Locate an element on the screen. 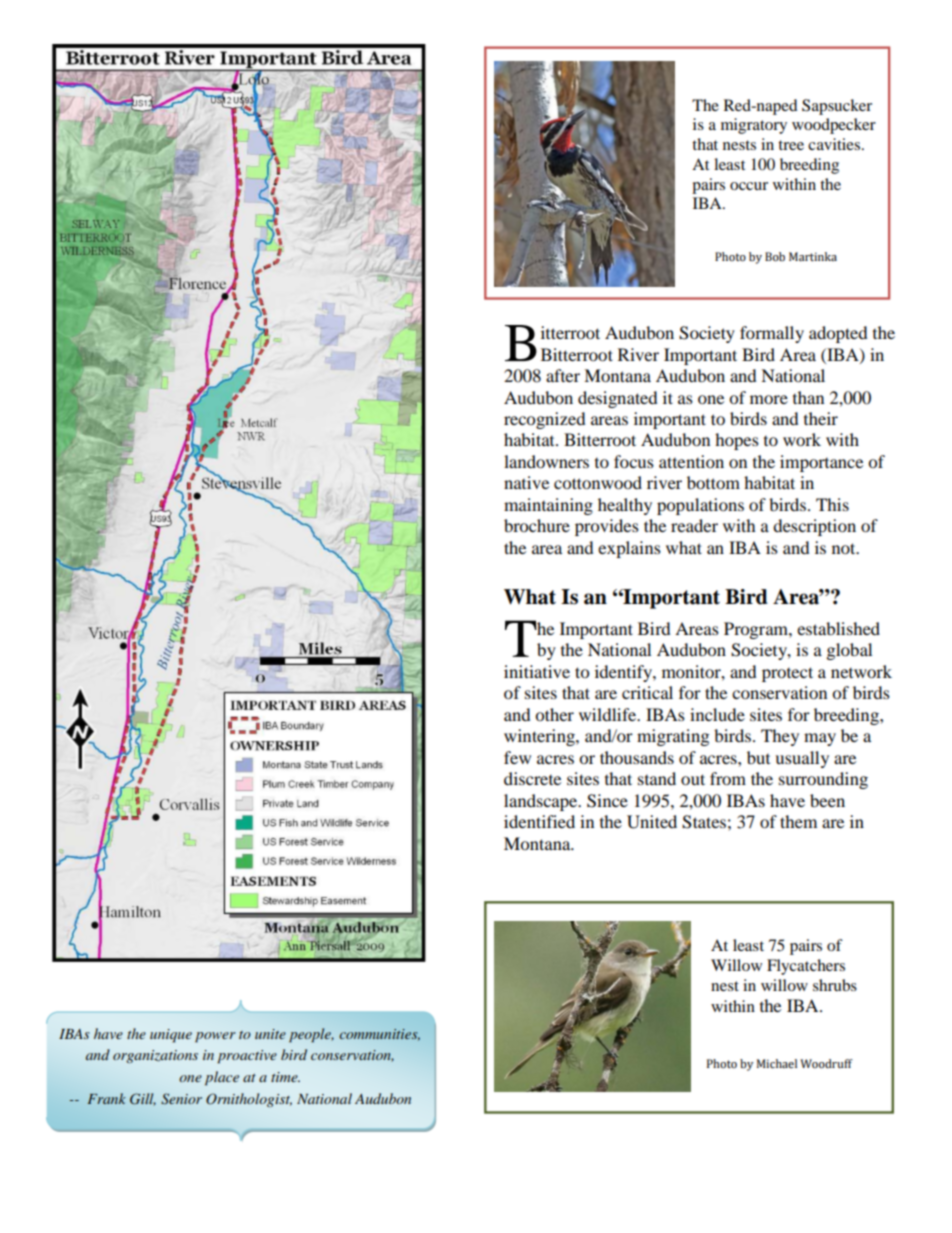  occur is located at coordinates (749, 186).
